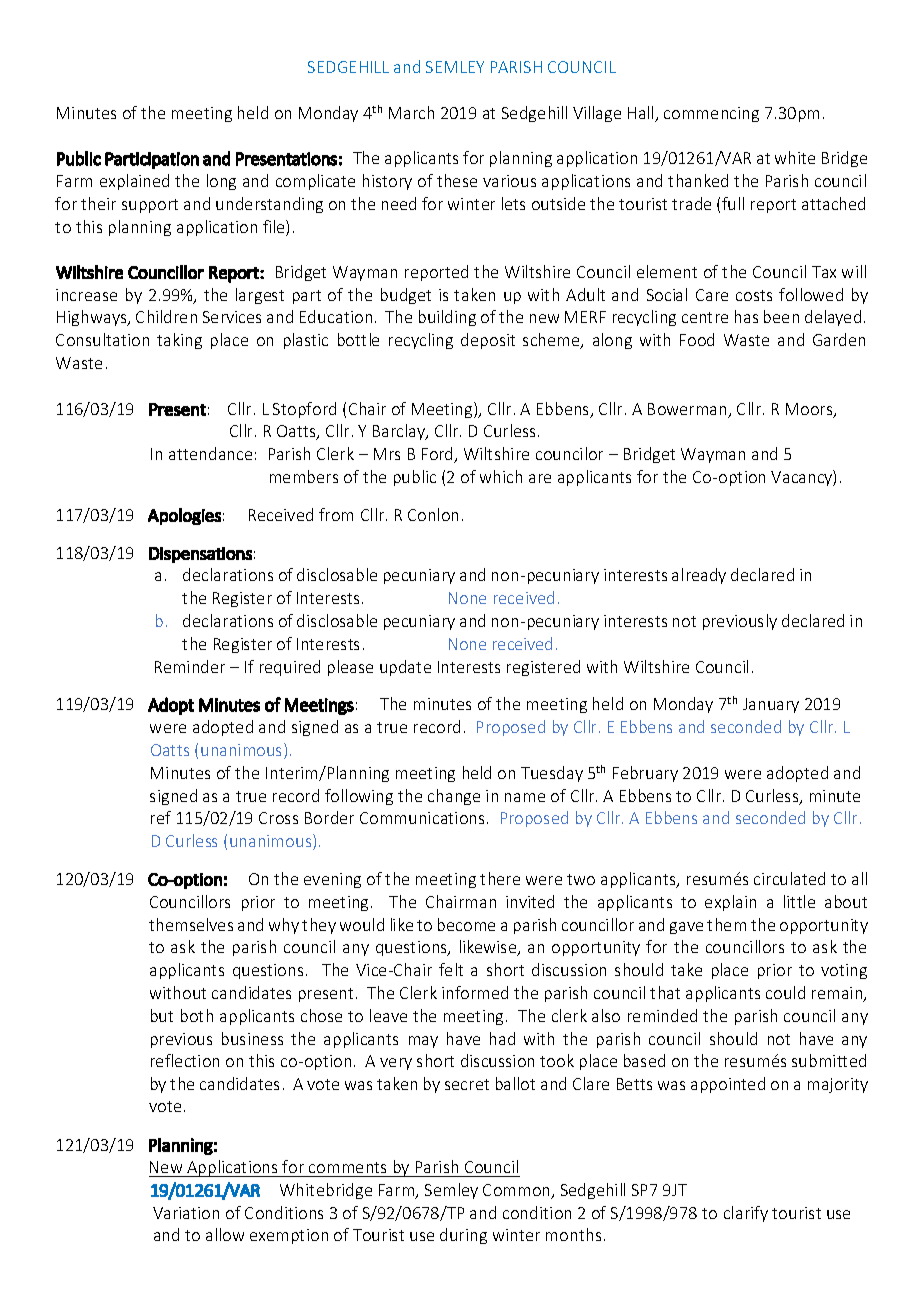 This screenshot has width=924, height=1308. What do you see at coordinates (150, 206) in the screenshot?
I see `support` at bounding box center [150, 206].
